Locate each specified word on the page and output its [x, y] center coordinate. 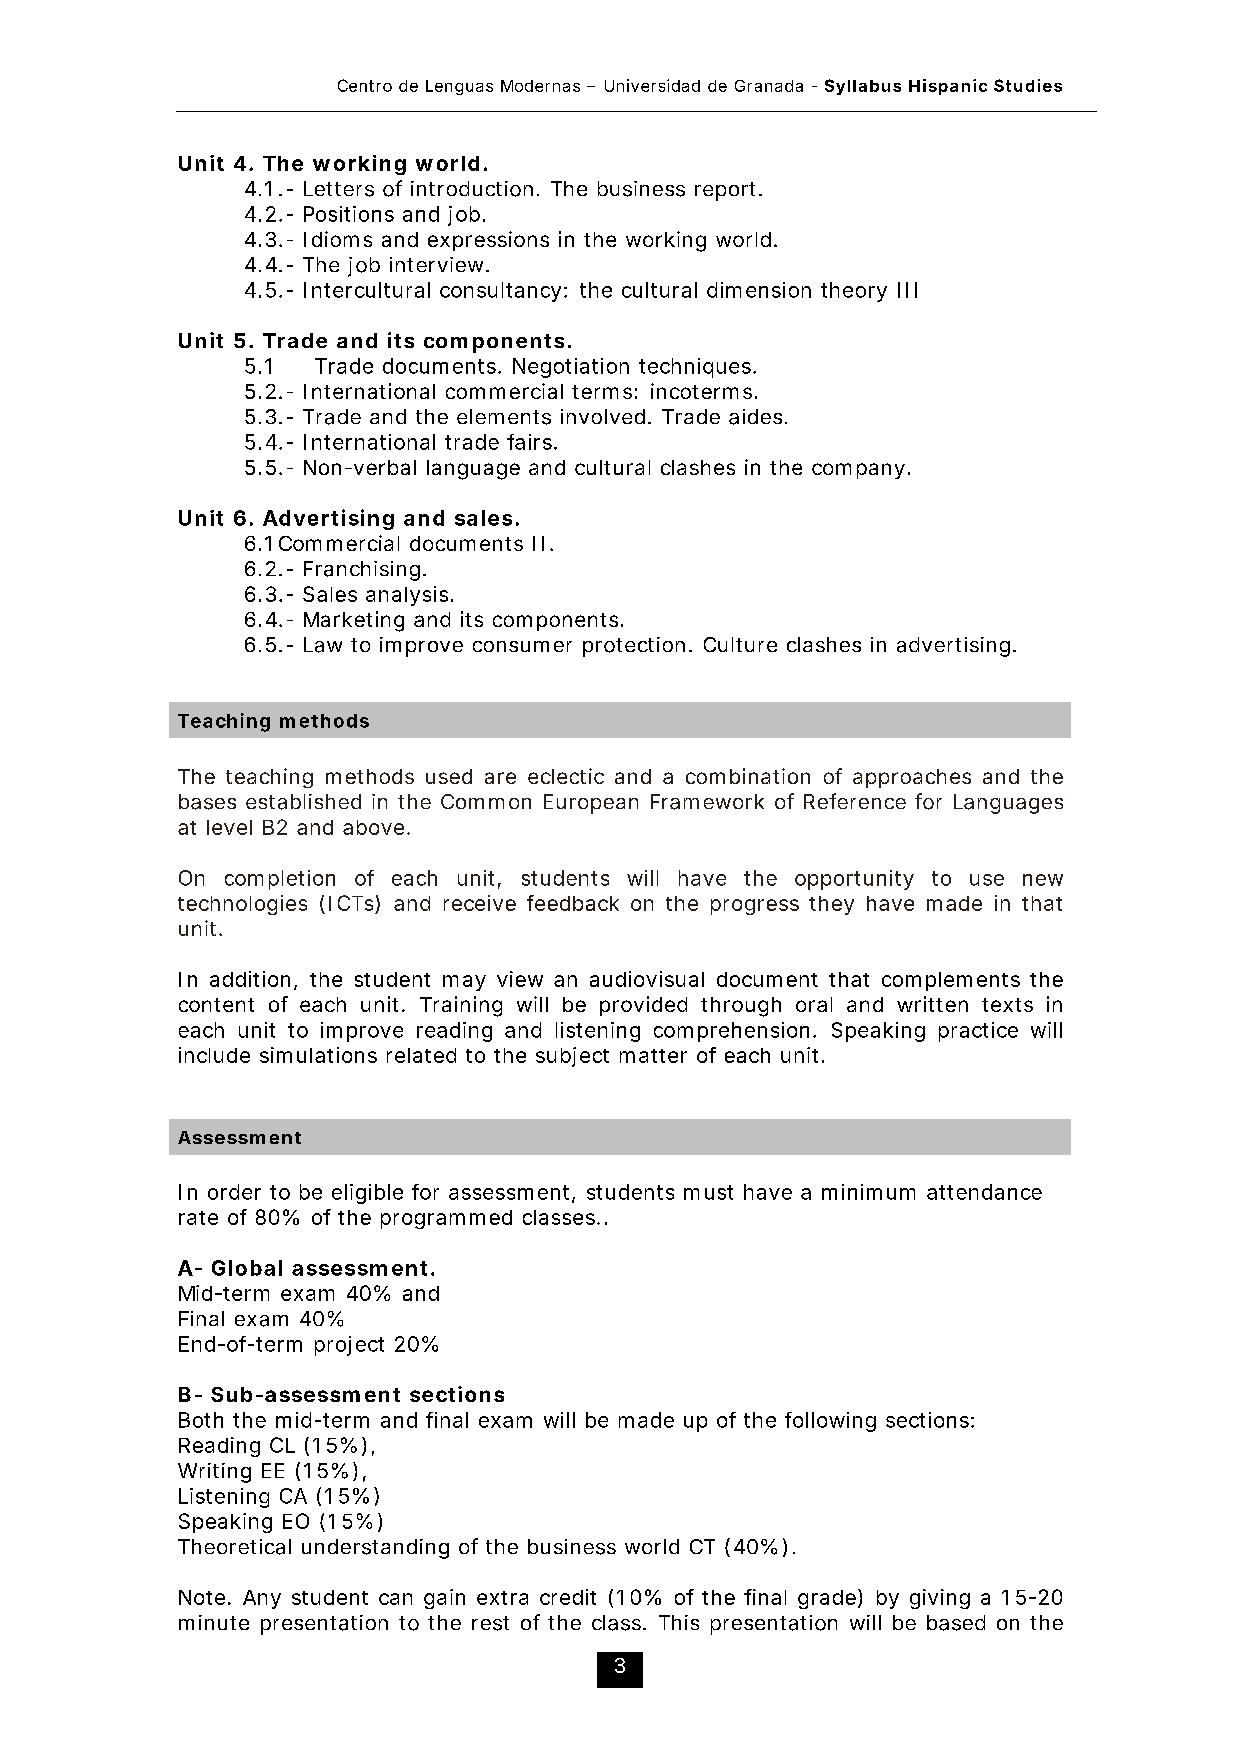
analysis [409, 596]
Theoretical [234, 1547]
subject [572, 1057]
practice [978, 1032]
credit [568, 1597]
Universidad [652, 85]
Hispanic [948, 87]
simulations [318, 1055]
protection [634, 647]
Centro [365, 85]
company [860, 471]
